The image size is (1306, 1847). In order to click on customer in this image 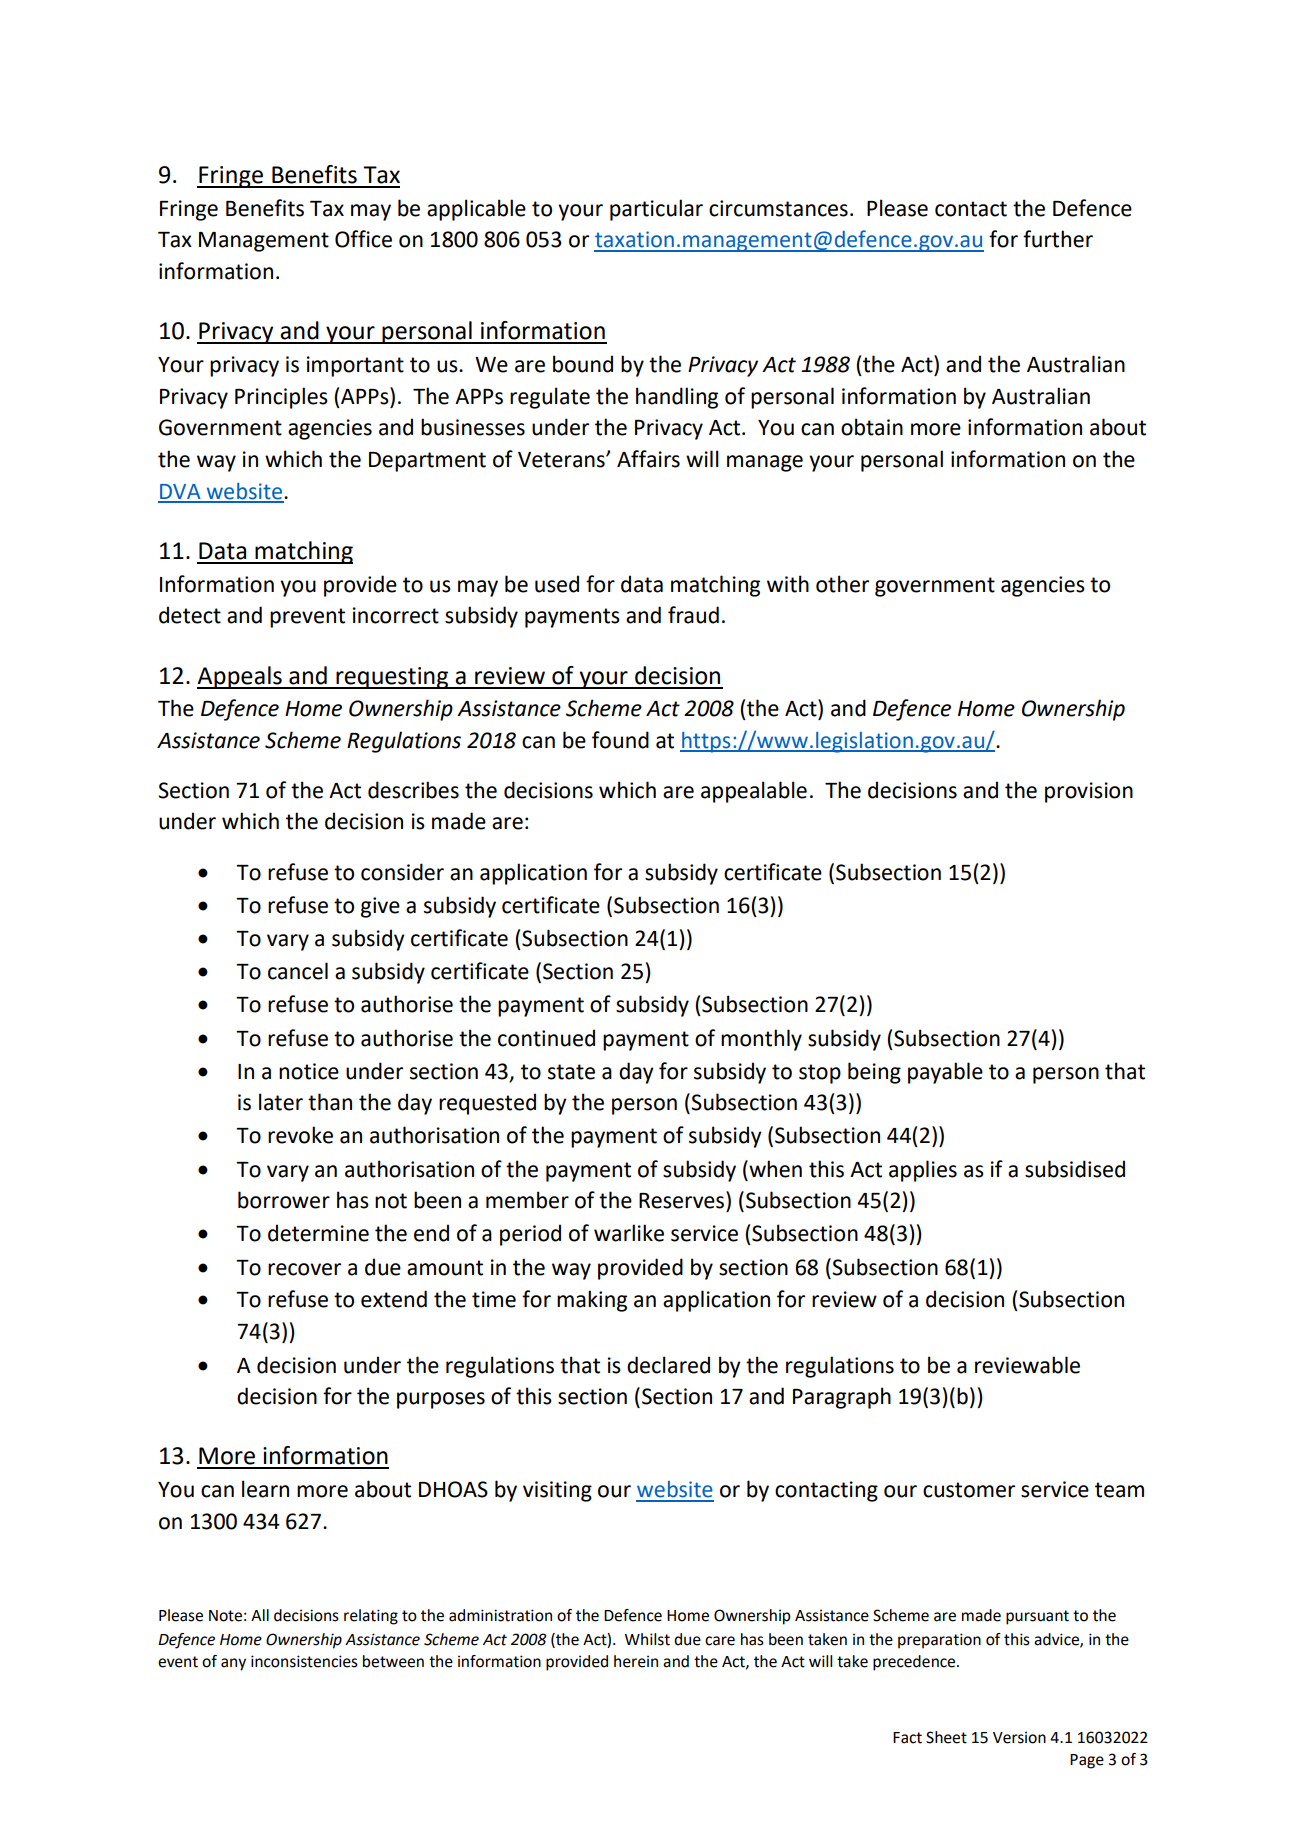, I will do `click(969, 1490)`.
